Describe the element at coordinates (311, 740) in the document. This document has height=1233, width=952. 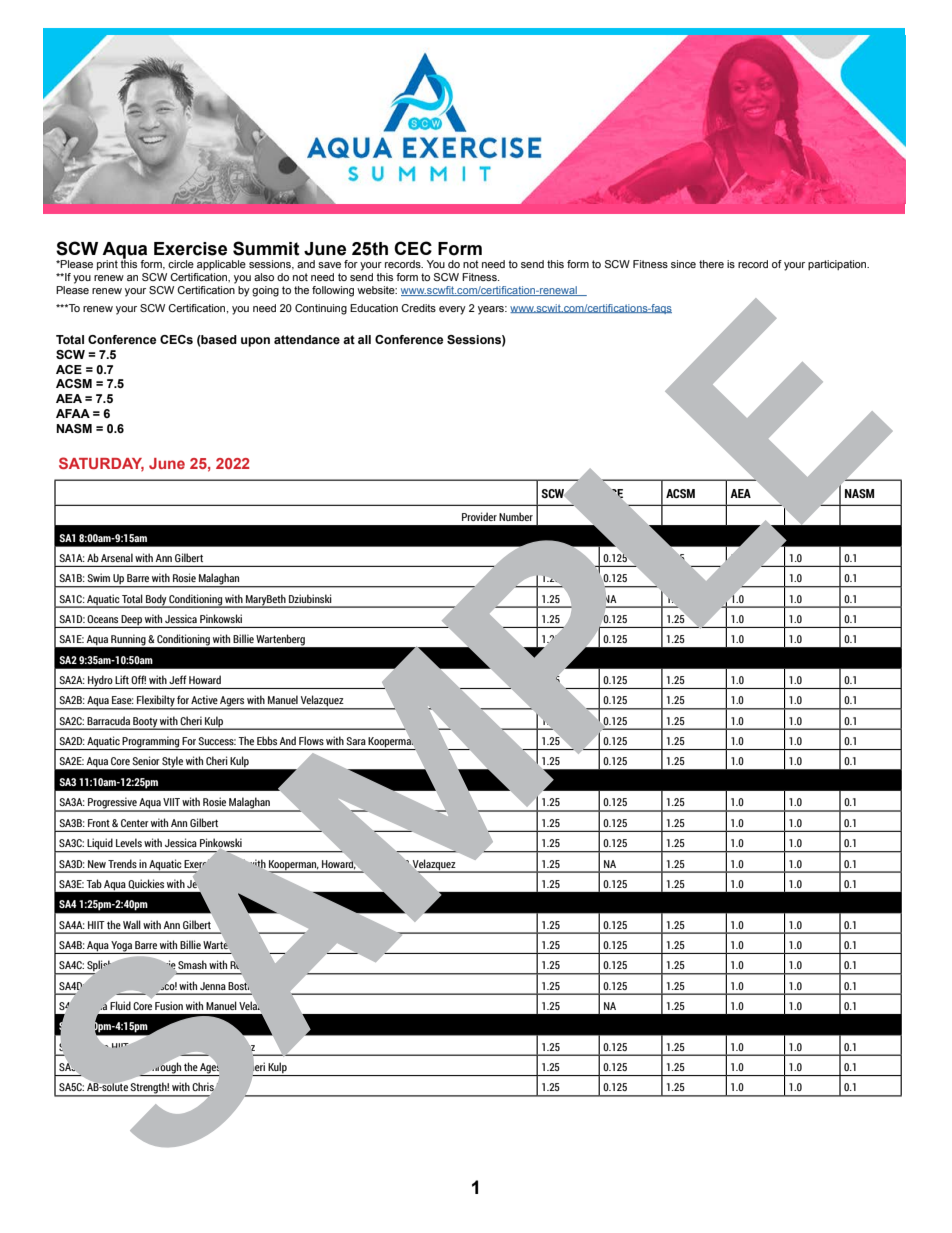
I see `Flows` at that location.
